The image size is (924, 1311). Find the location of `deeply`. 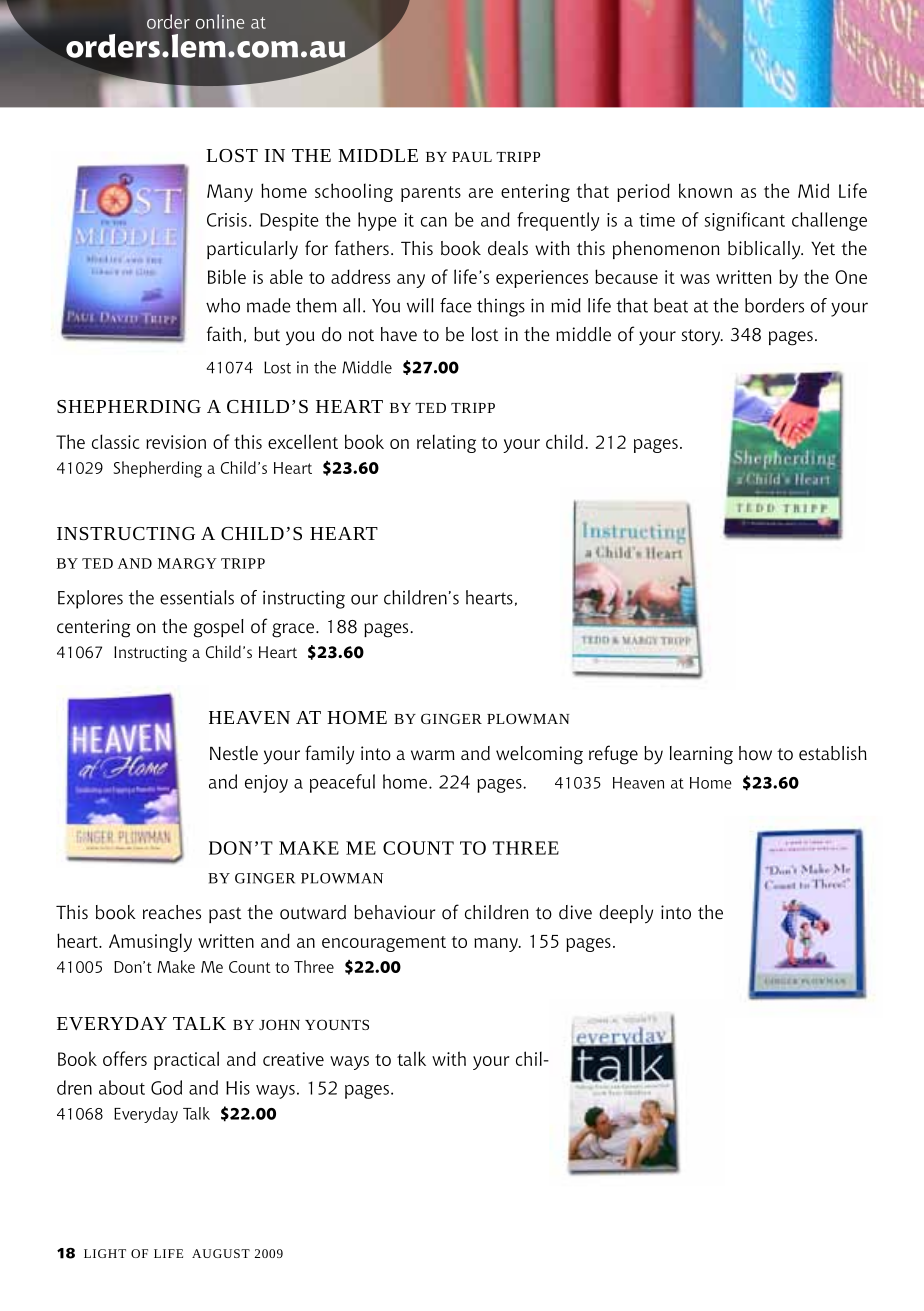

deeply is located at coordinates (626, 914).
